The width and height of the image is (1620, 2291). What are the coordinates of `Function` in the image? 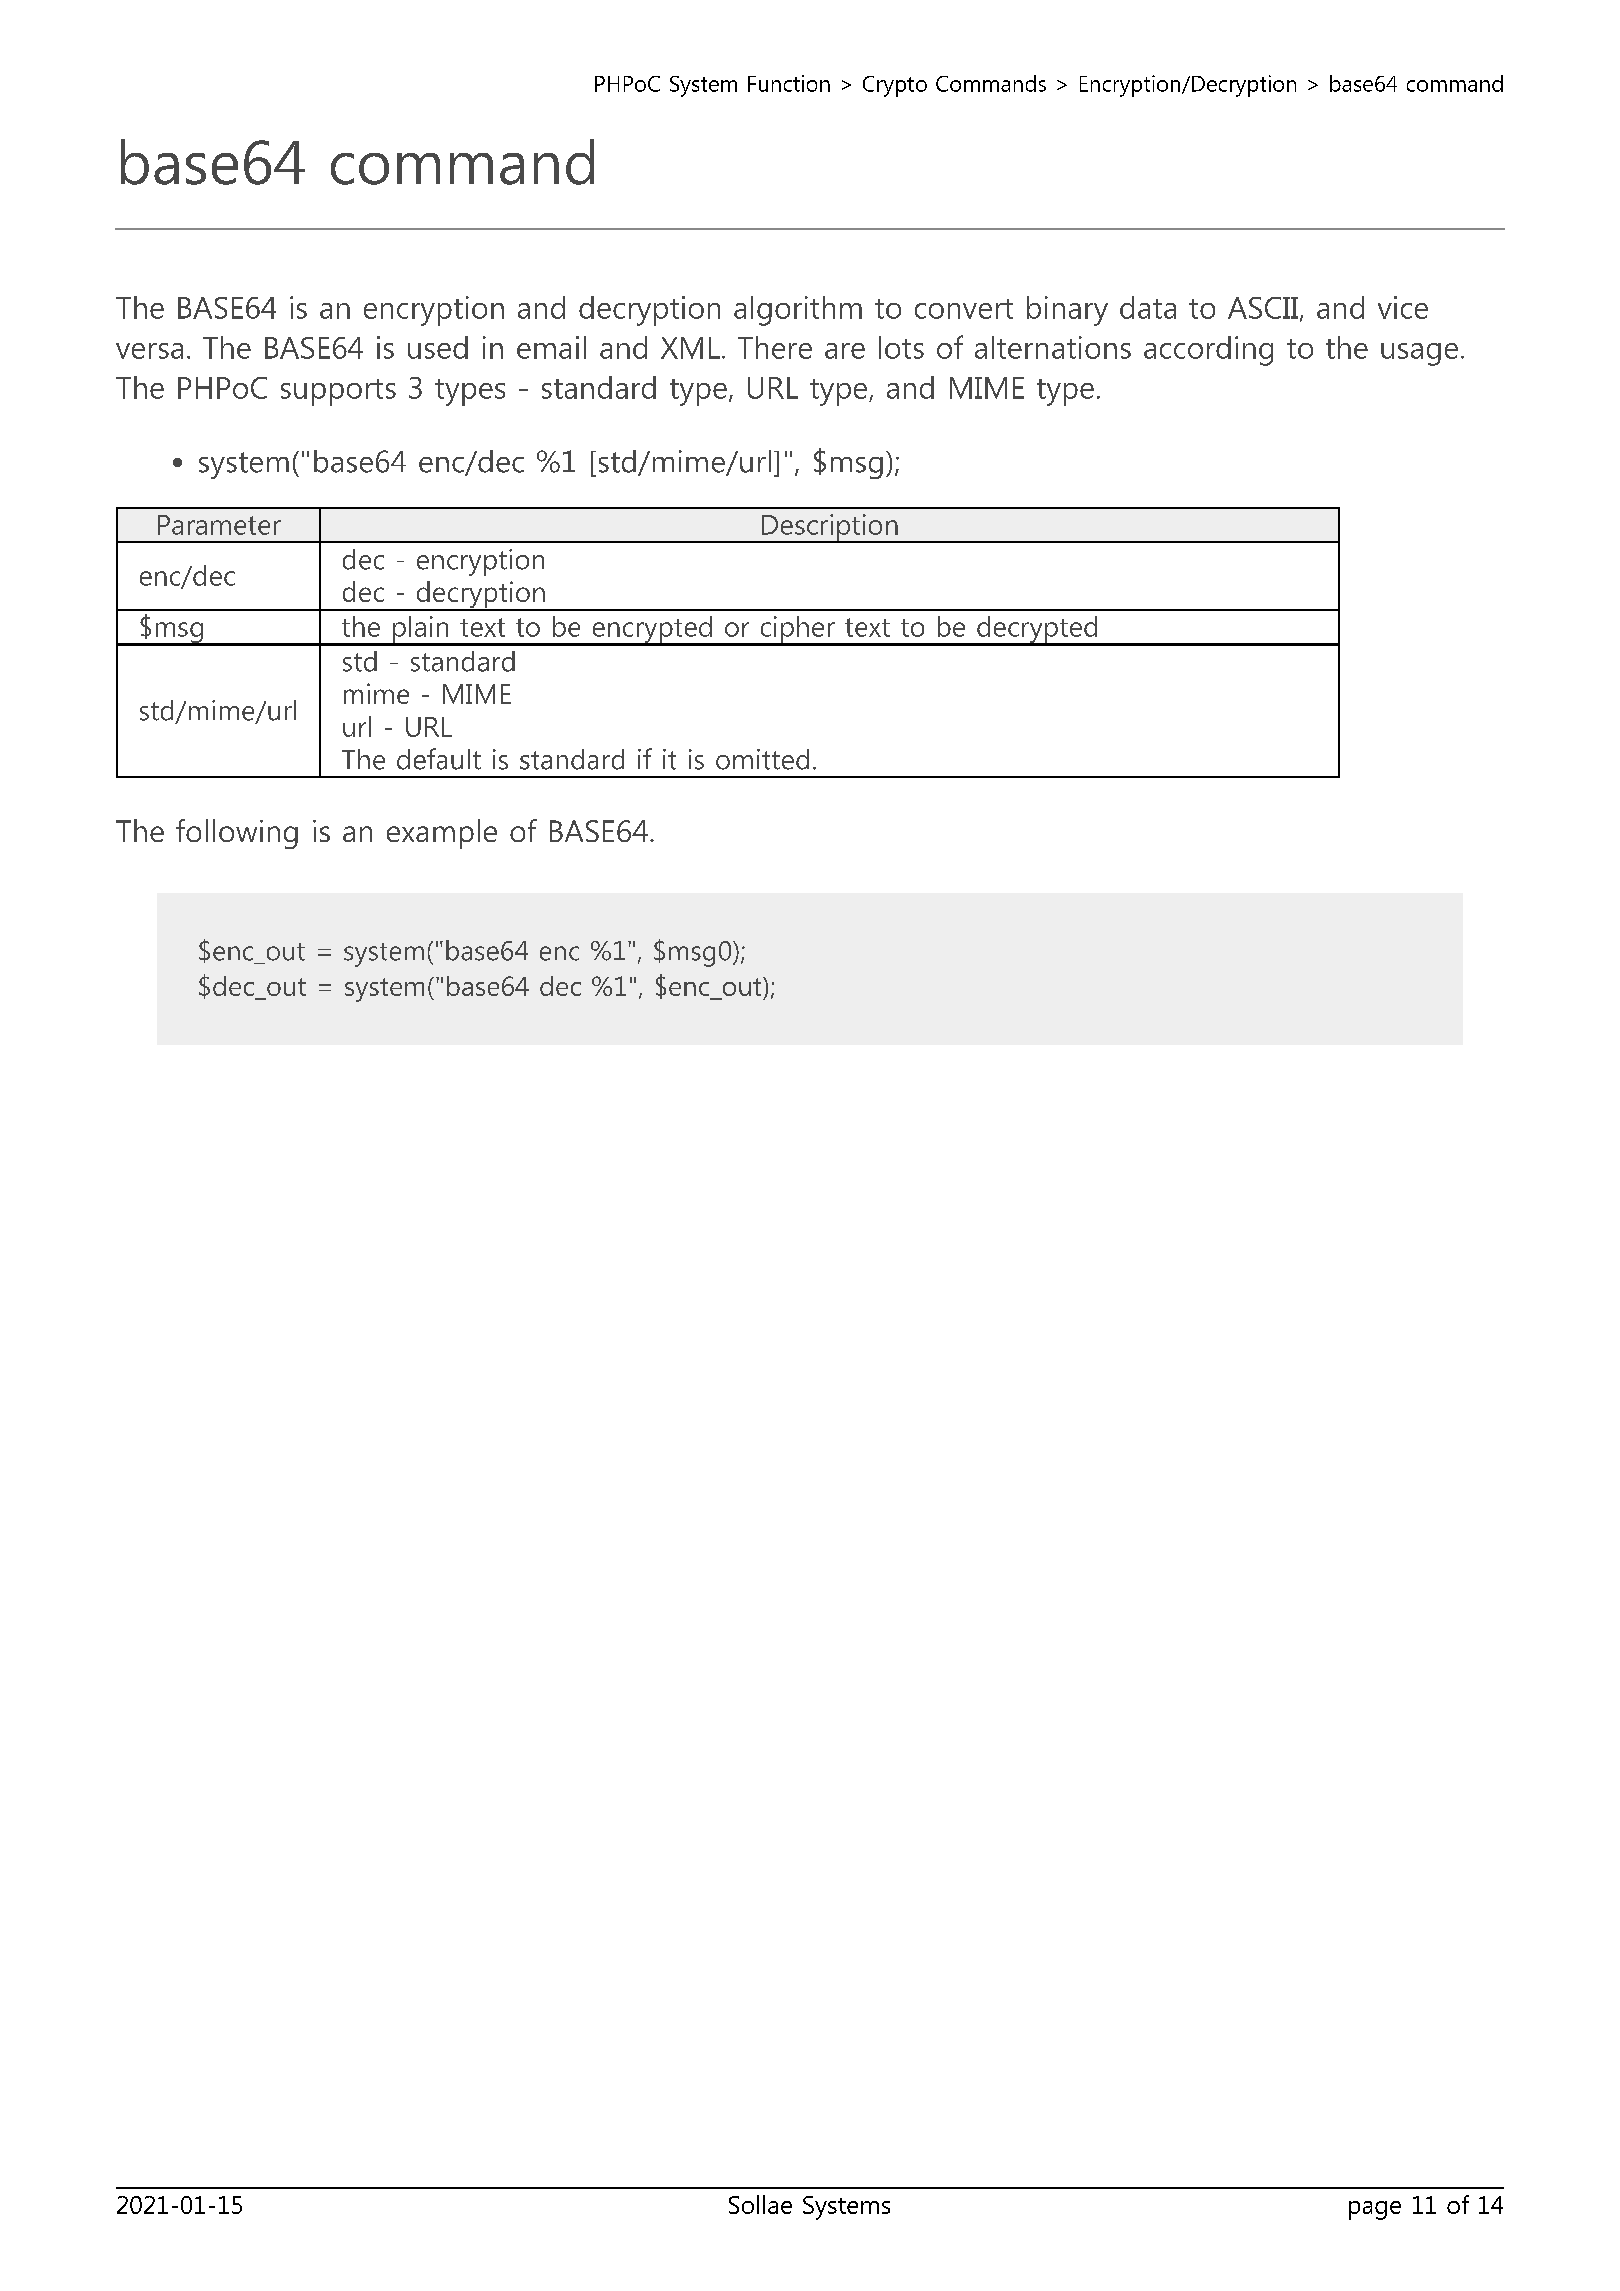 It's located at (789, 83).
